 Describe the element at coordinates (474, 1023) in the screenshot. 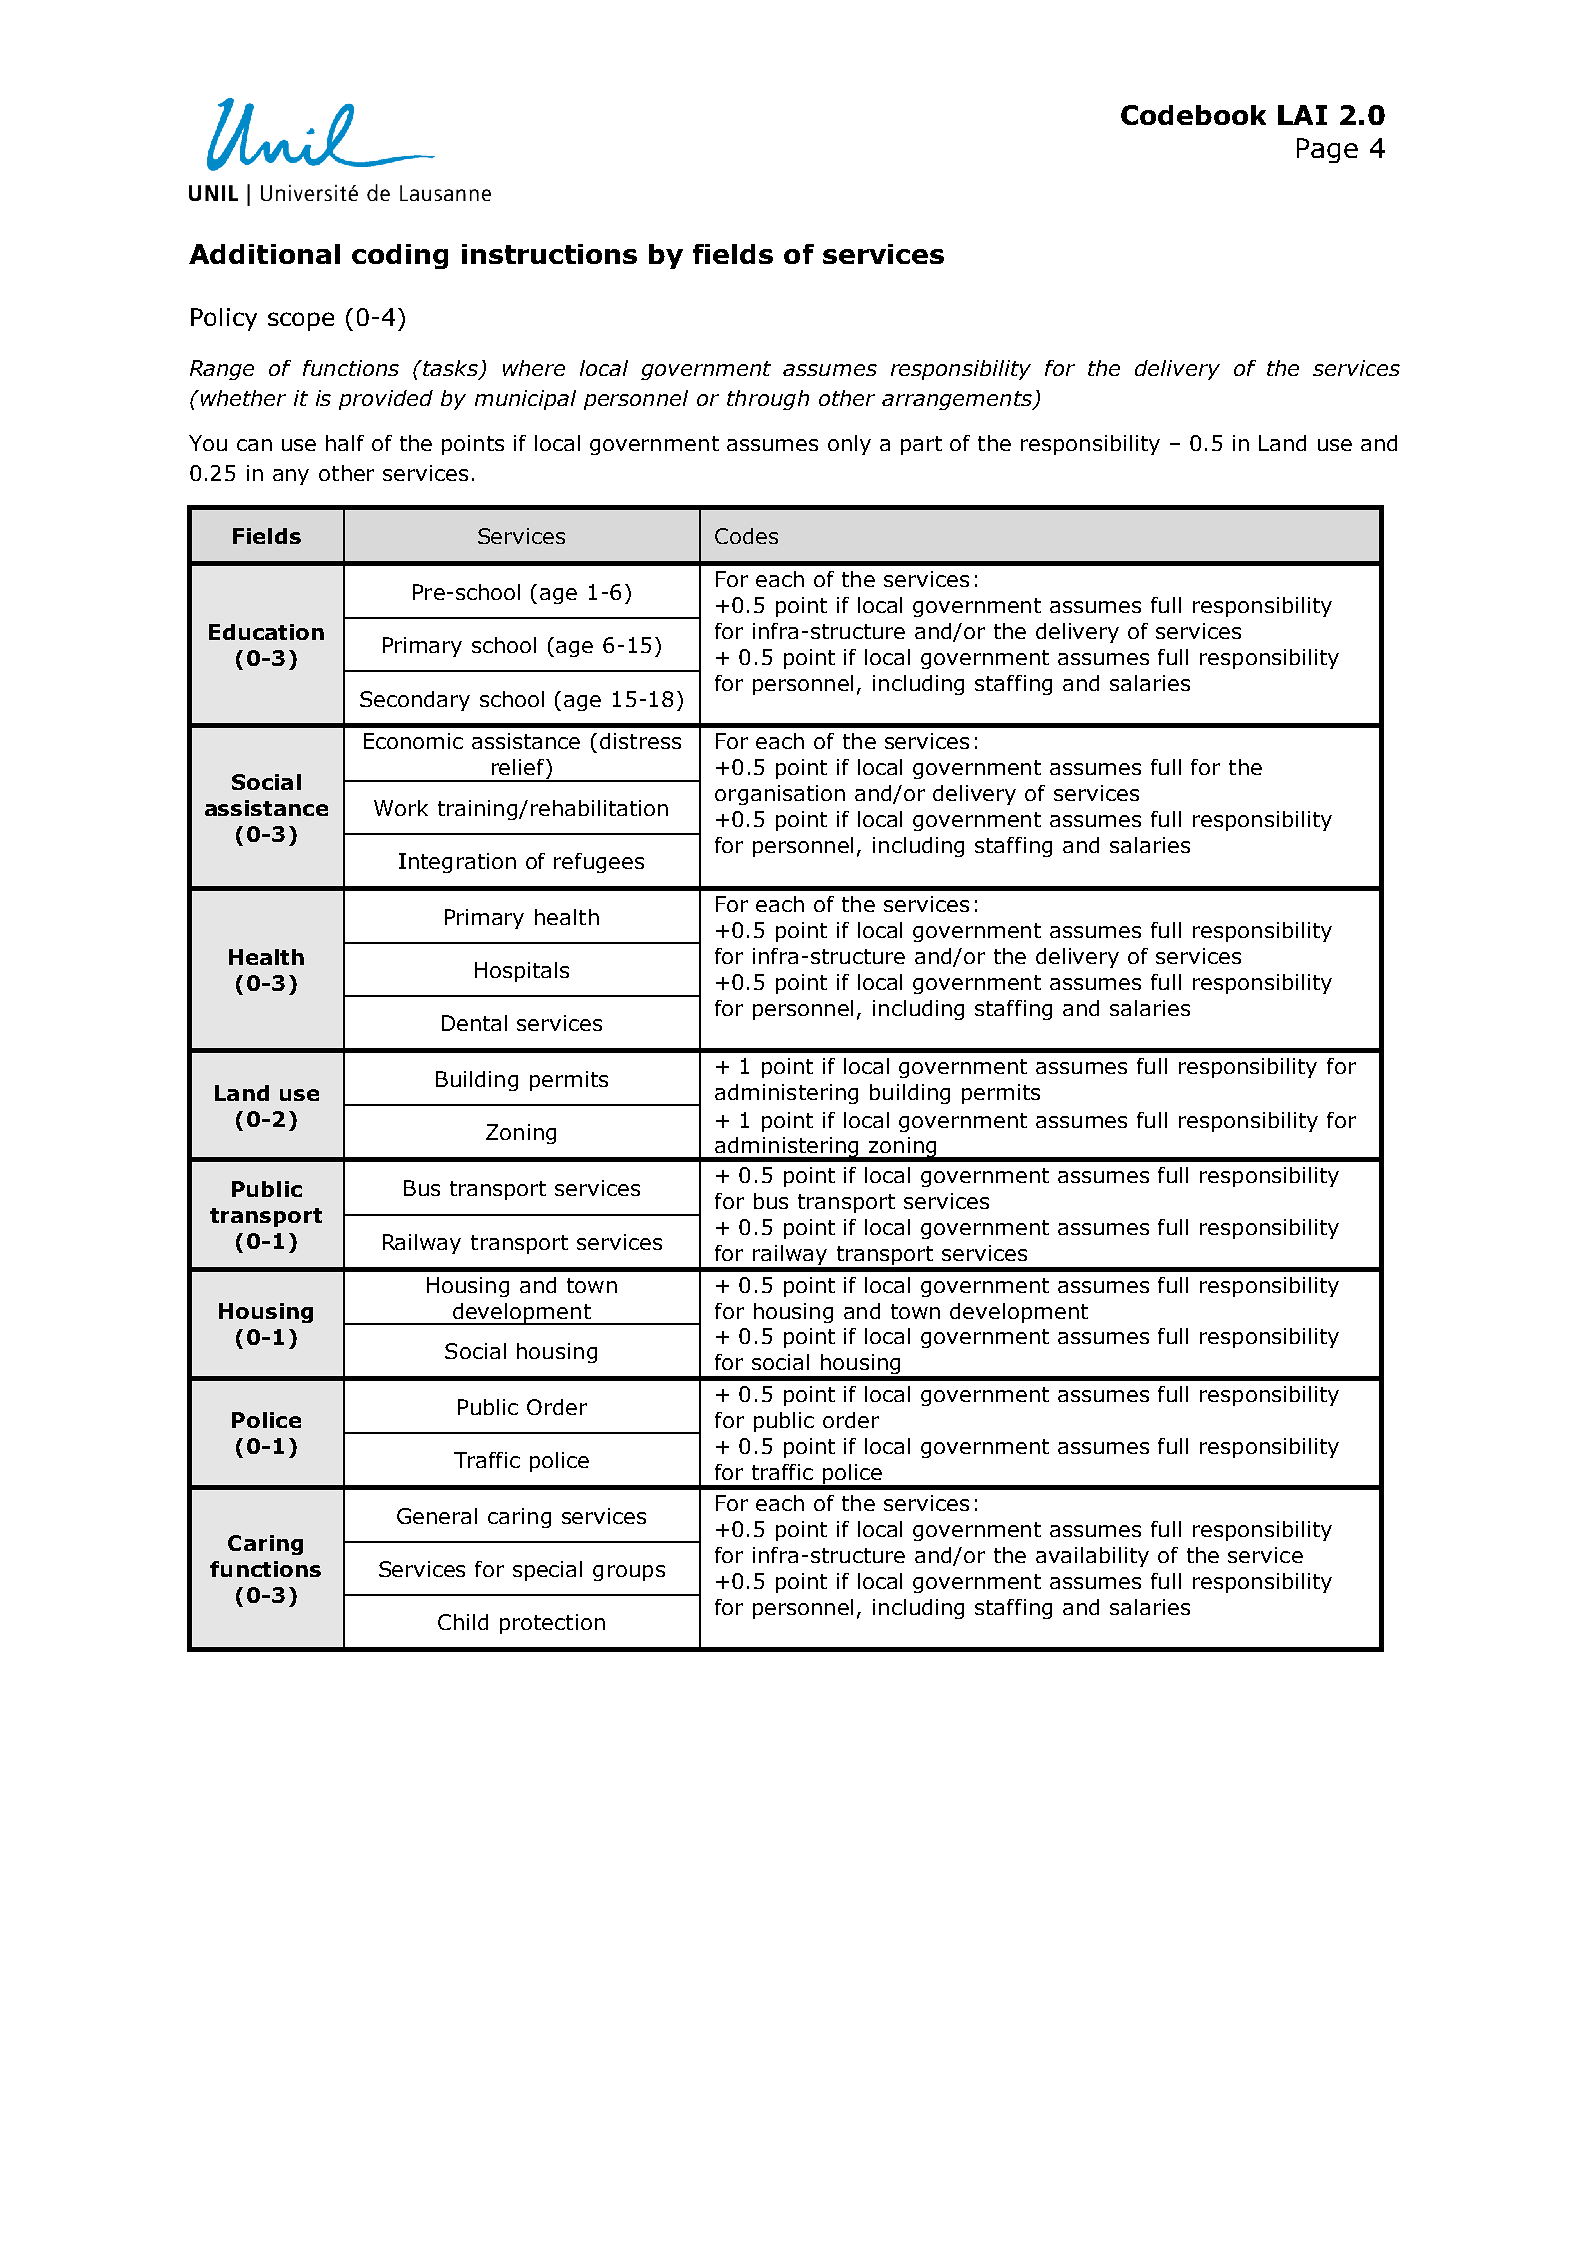

I see `Dental` at that location.
